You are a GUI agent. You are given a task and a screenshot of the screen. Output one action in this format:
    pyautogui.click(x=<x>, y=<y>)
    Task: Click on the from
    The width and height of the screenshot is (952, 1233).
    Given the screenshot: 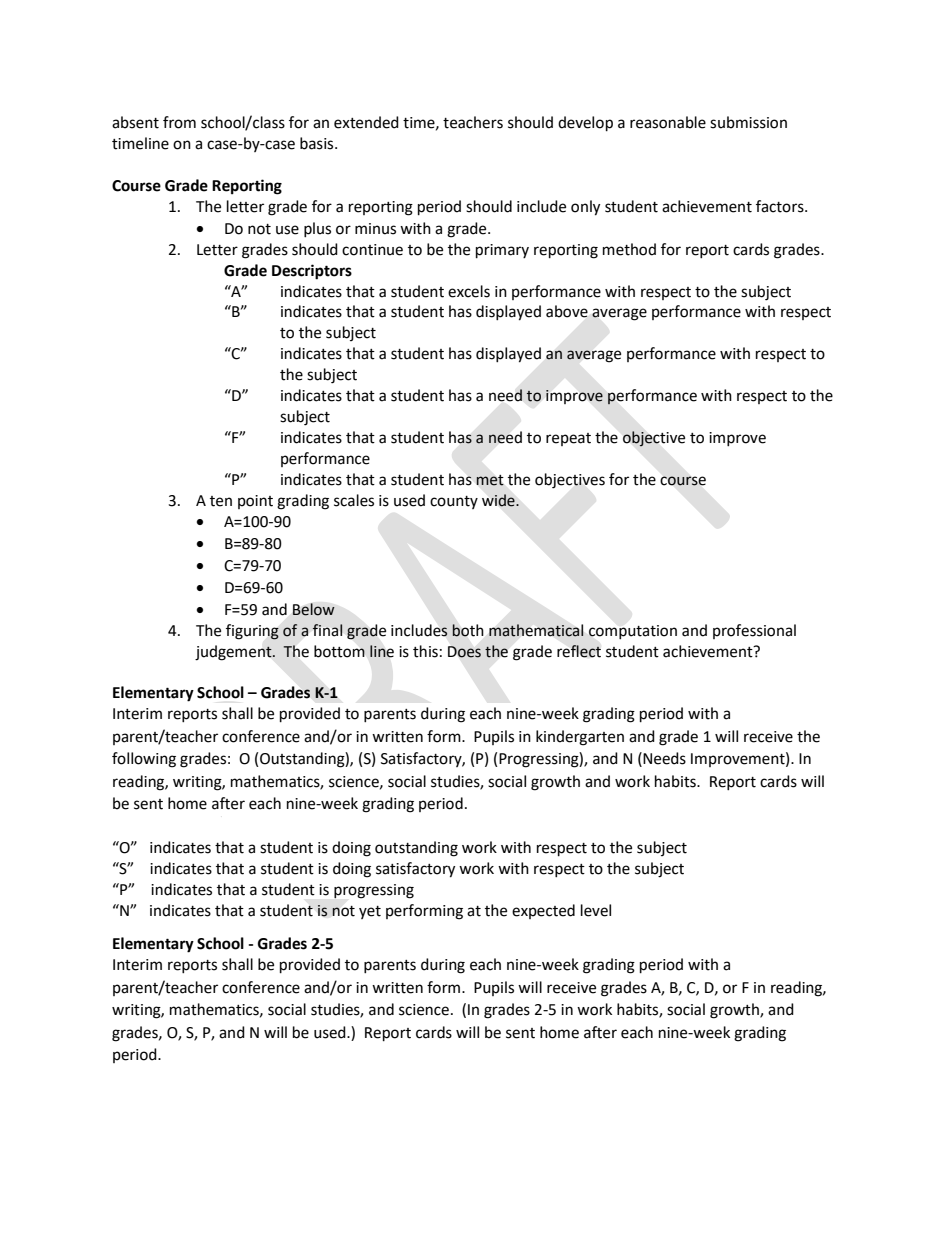 What is the action you would take?
    pyautogui.click(x=179, y=122)
